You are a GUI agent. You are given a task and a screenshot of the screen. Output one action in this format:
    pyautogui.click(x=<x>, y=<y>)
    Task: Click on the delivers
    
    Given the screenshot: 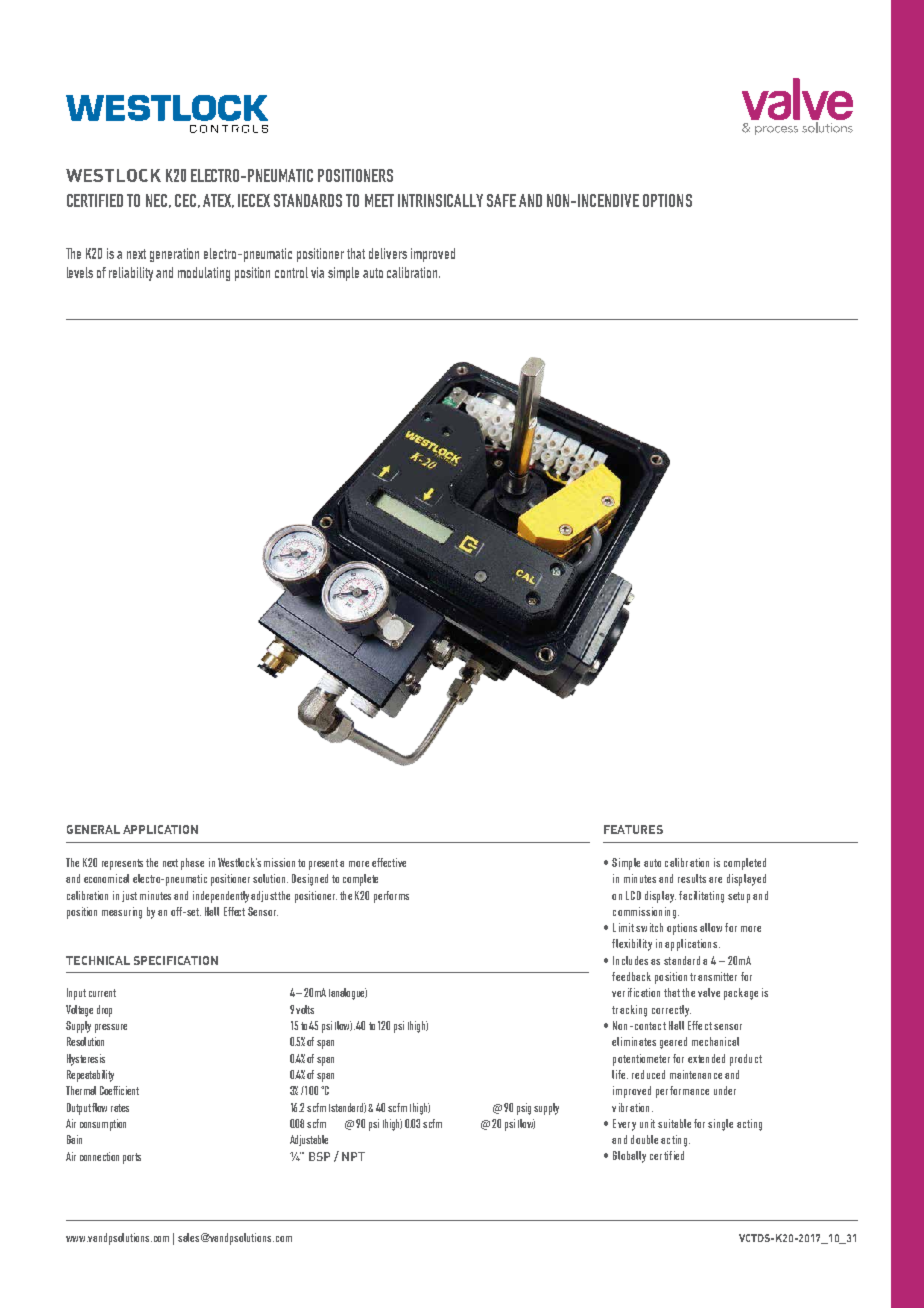 What is the action you would take?
    pyautogui.click(x=388, y=253)
